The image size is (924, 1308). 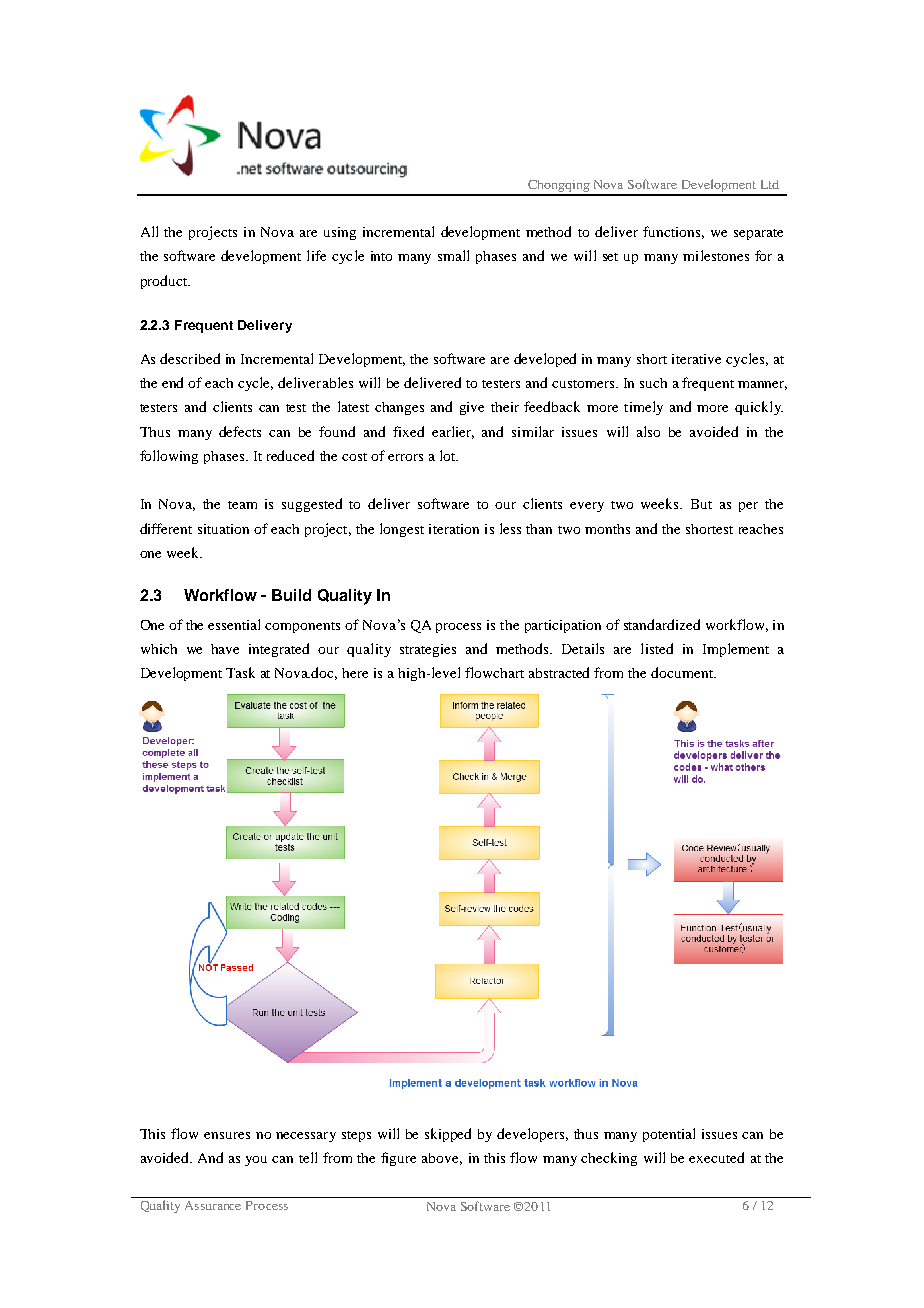 I want to click on life, so click(x=316, y=255).
